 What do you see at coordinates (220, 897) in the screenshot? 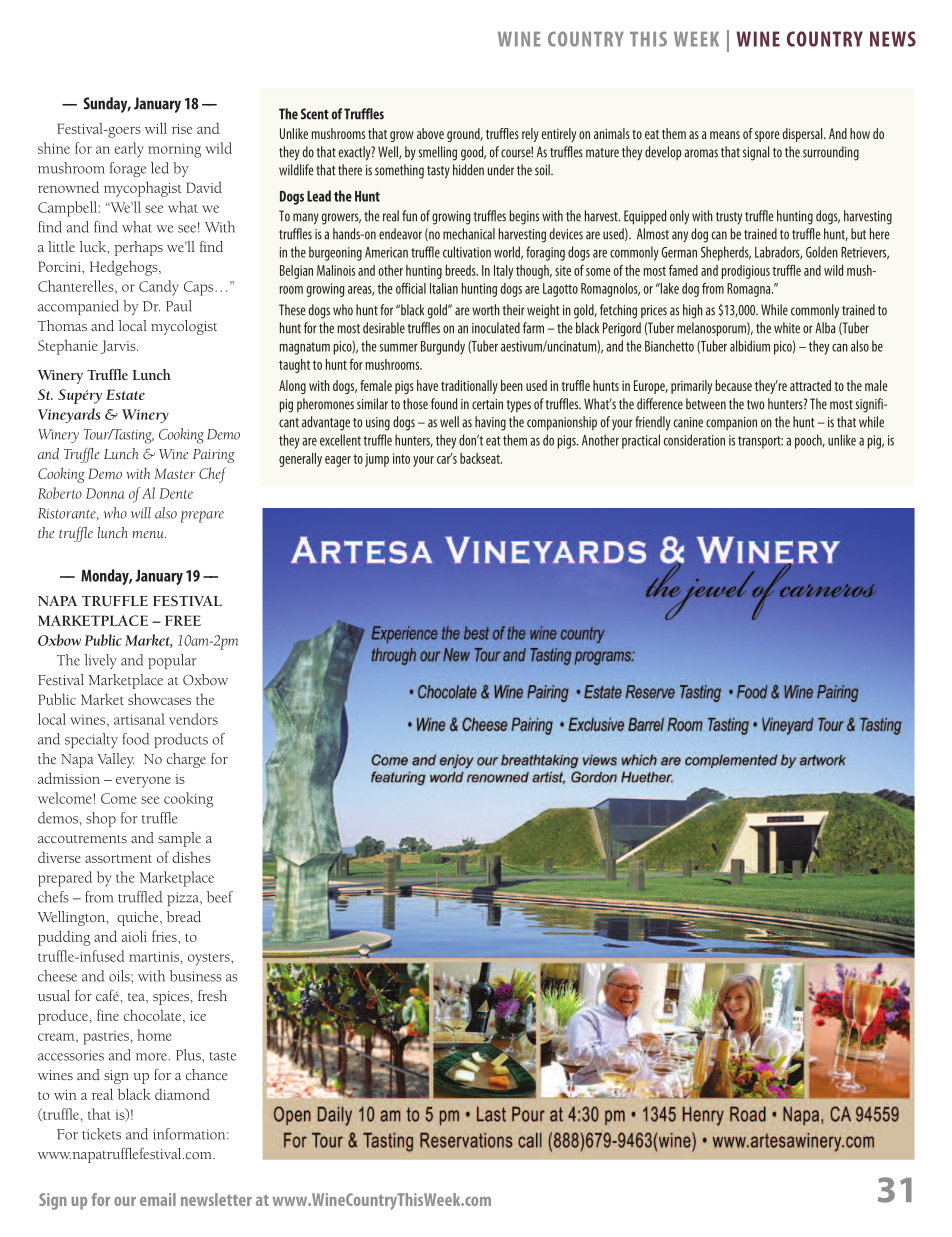
I see `beef` at bounding box center [220, 897].
